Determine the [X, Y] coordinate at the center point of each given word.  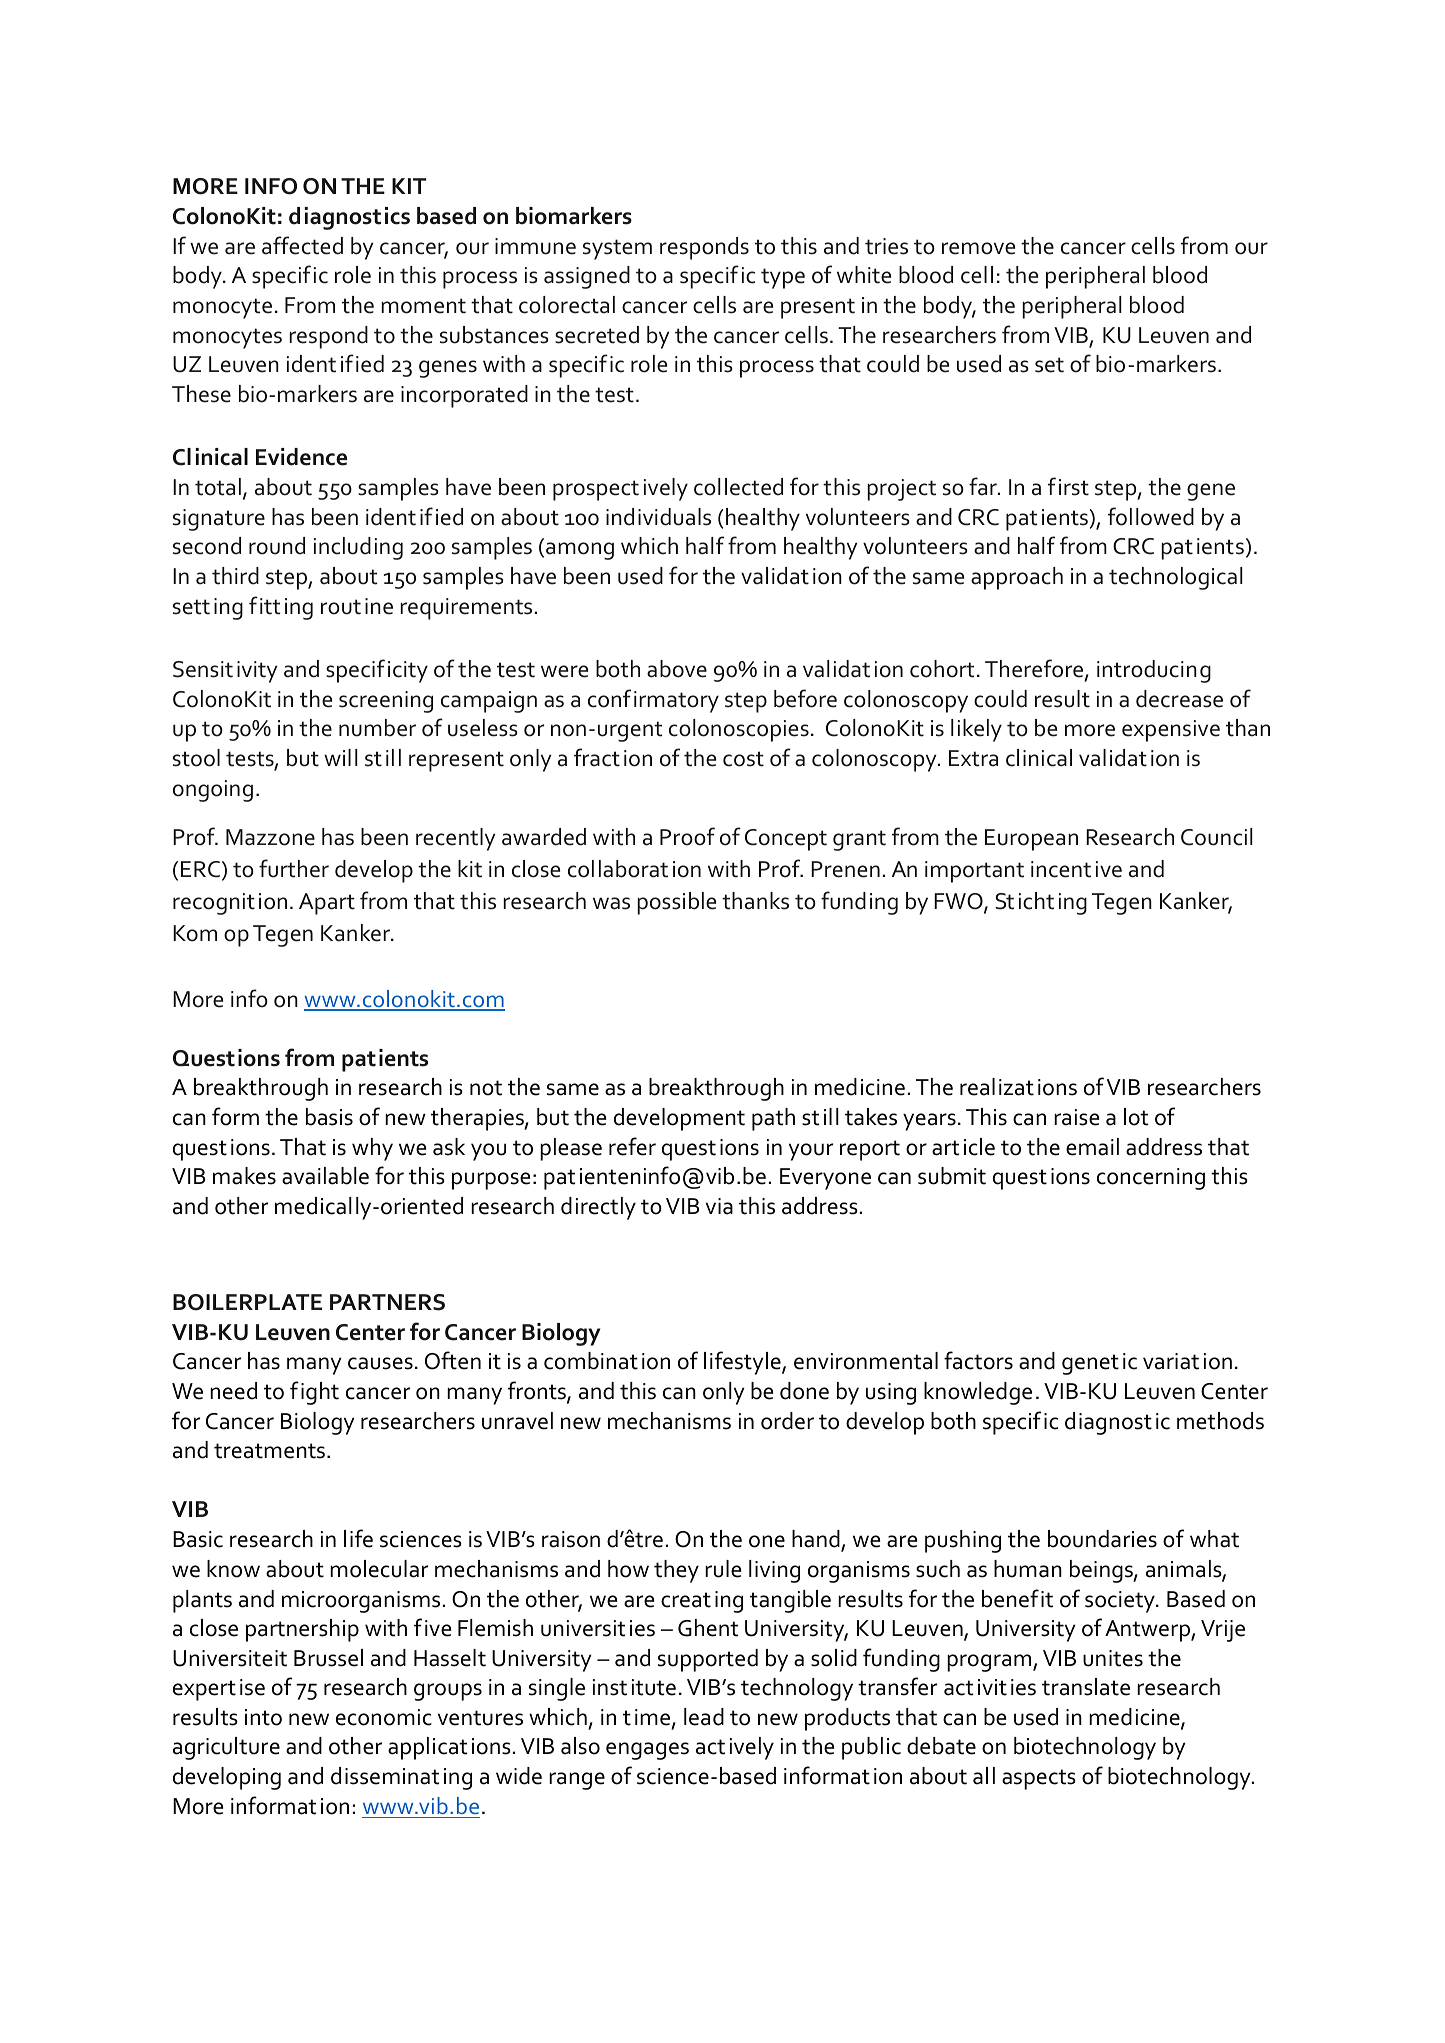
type [783, 278]
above [677, 669]
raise [1076, 1117]
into [263, 1717]
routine [357, 606]
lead [704, 1717]
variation [1187, 1361]
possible [676, 903]
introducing [1154, 671]
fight [314, 1393]
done [804, 1391]
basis [329, 1117]
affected [302, 245]
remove [978, 248]
